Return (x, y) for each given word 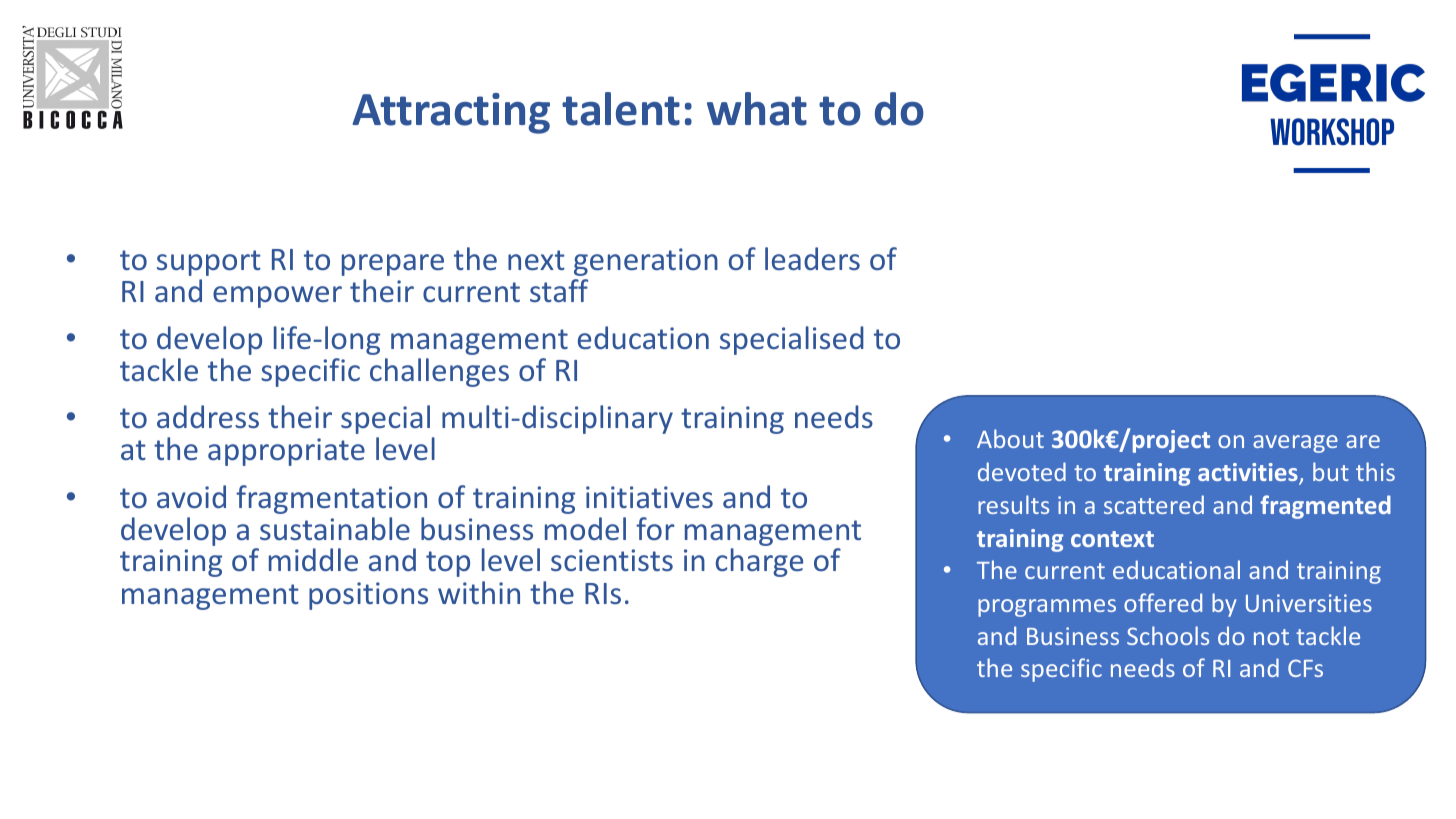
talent (621, 109)
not (1271, 637)
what (757, 109)
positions (368, 596)
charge (759, 562)
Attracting (451, 113)
